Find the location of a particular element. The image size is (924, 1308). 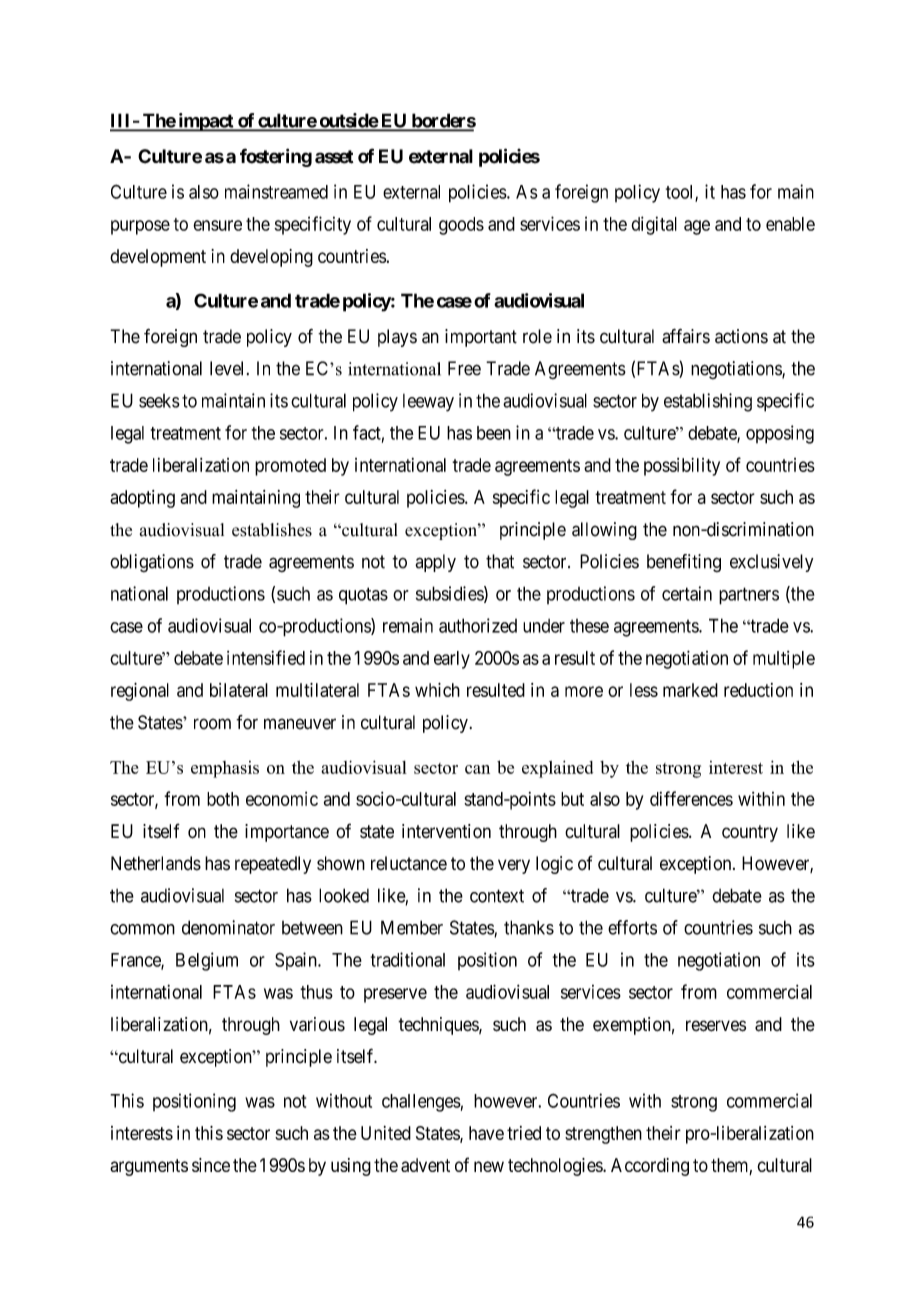

promoted is located at coordinates (290, 467).
